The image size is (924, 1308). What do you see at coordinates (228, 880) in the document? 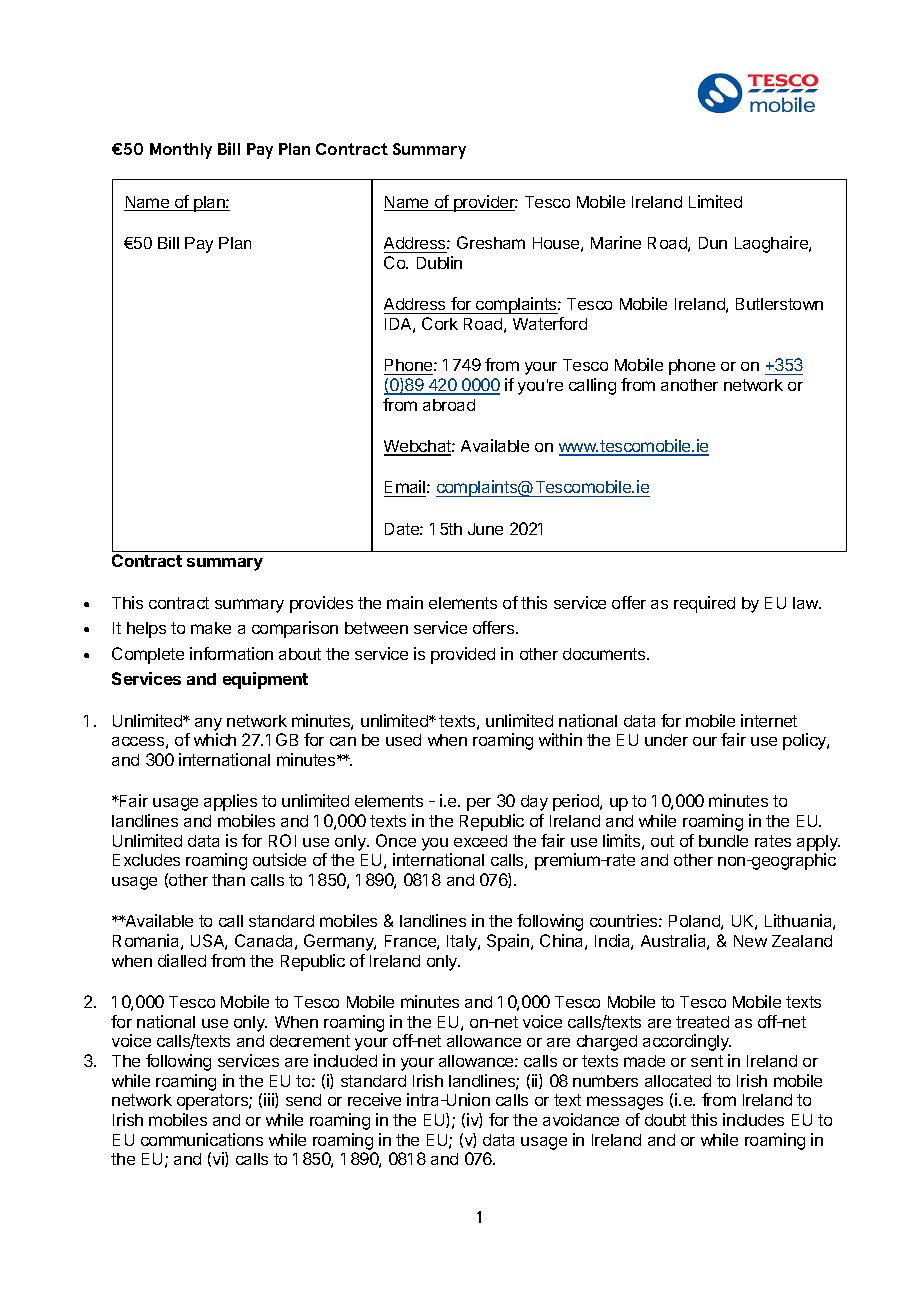
I see `than` at bounding box center [228, 880].
